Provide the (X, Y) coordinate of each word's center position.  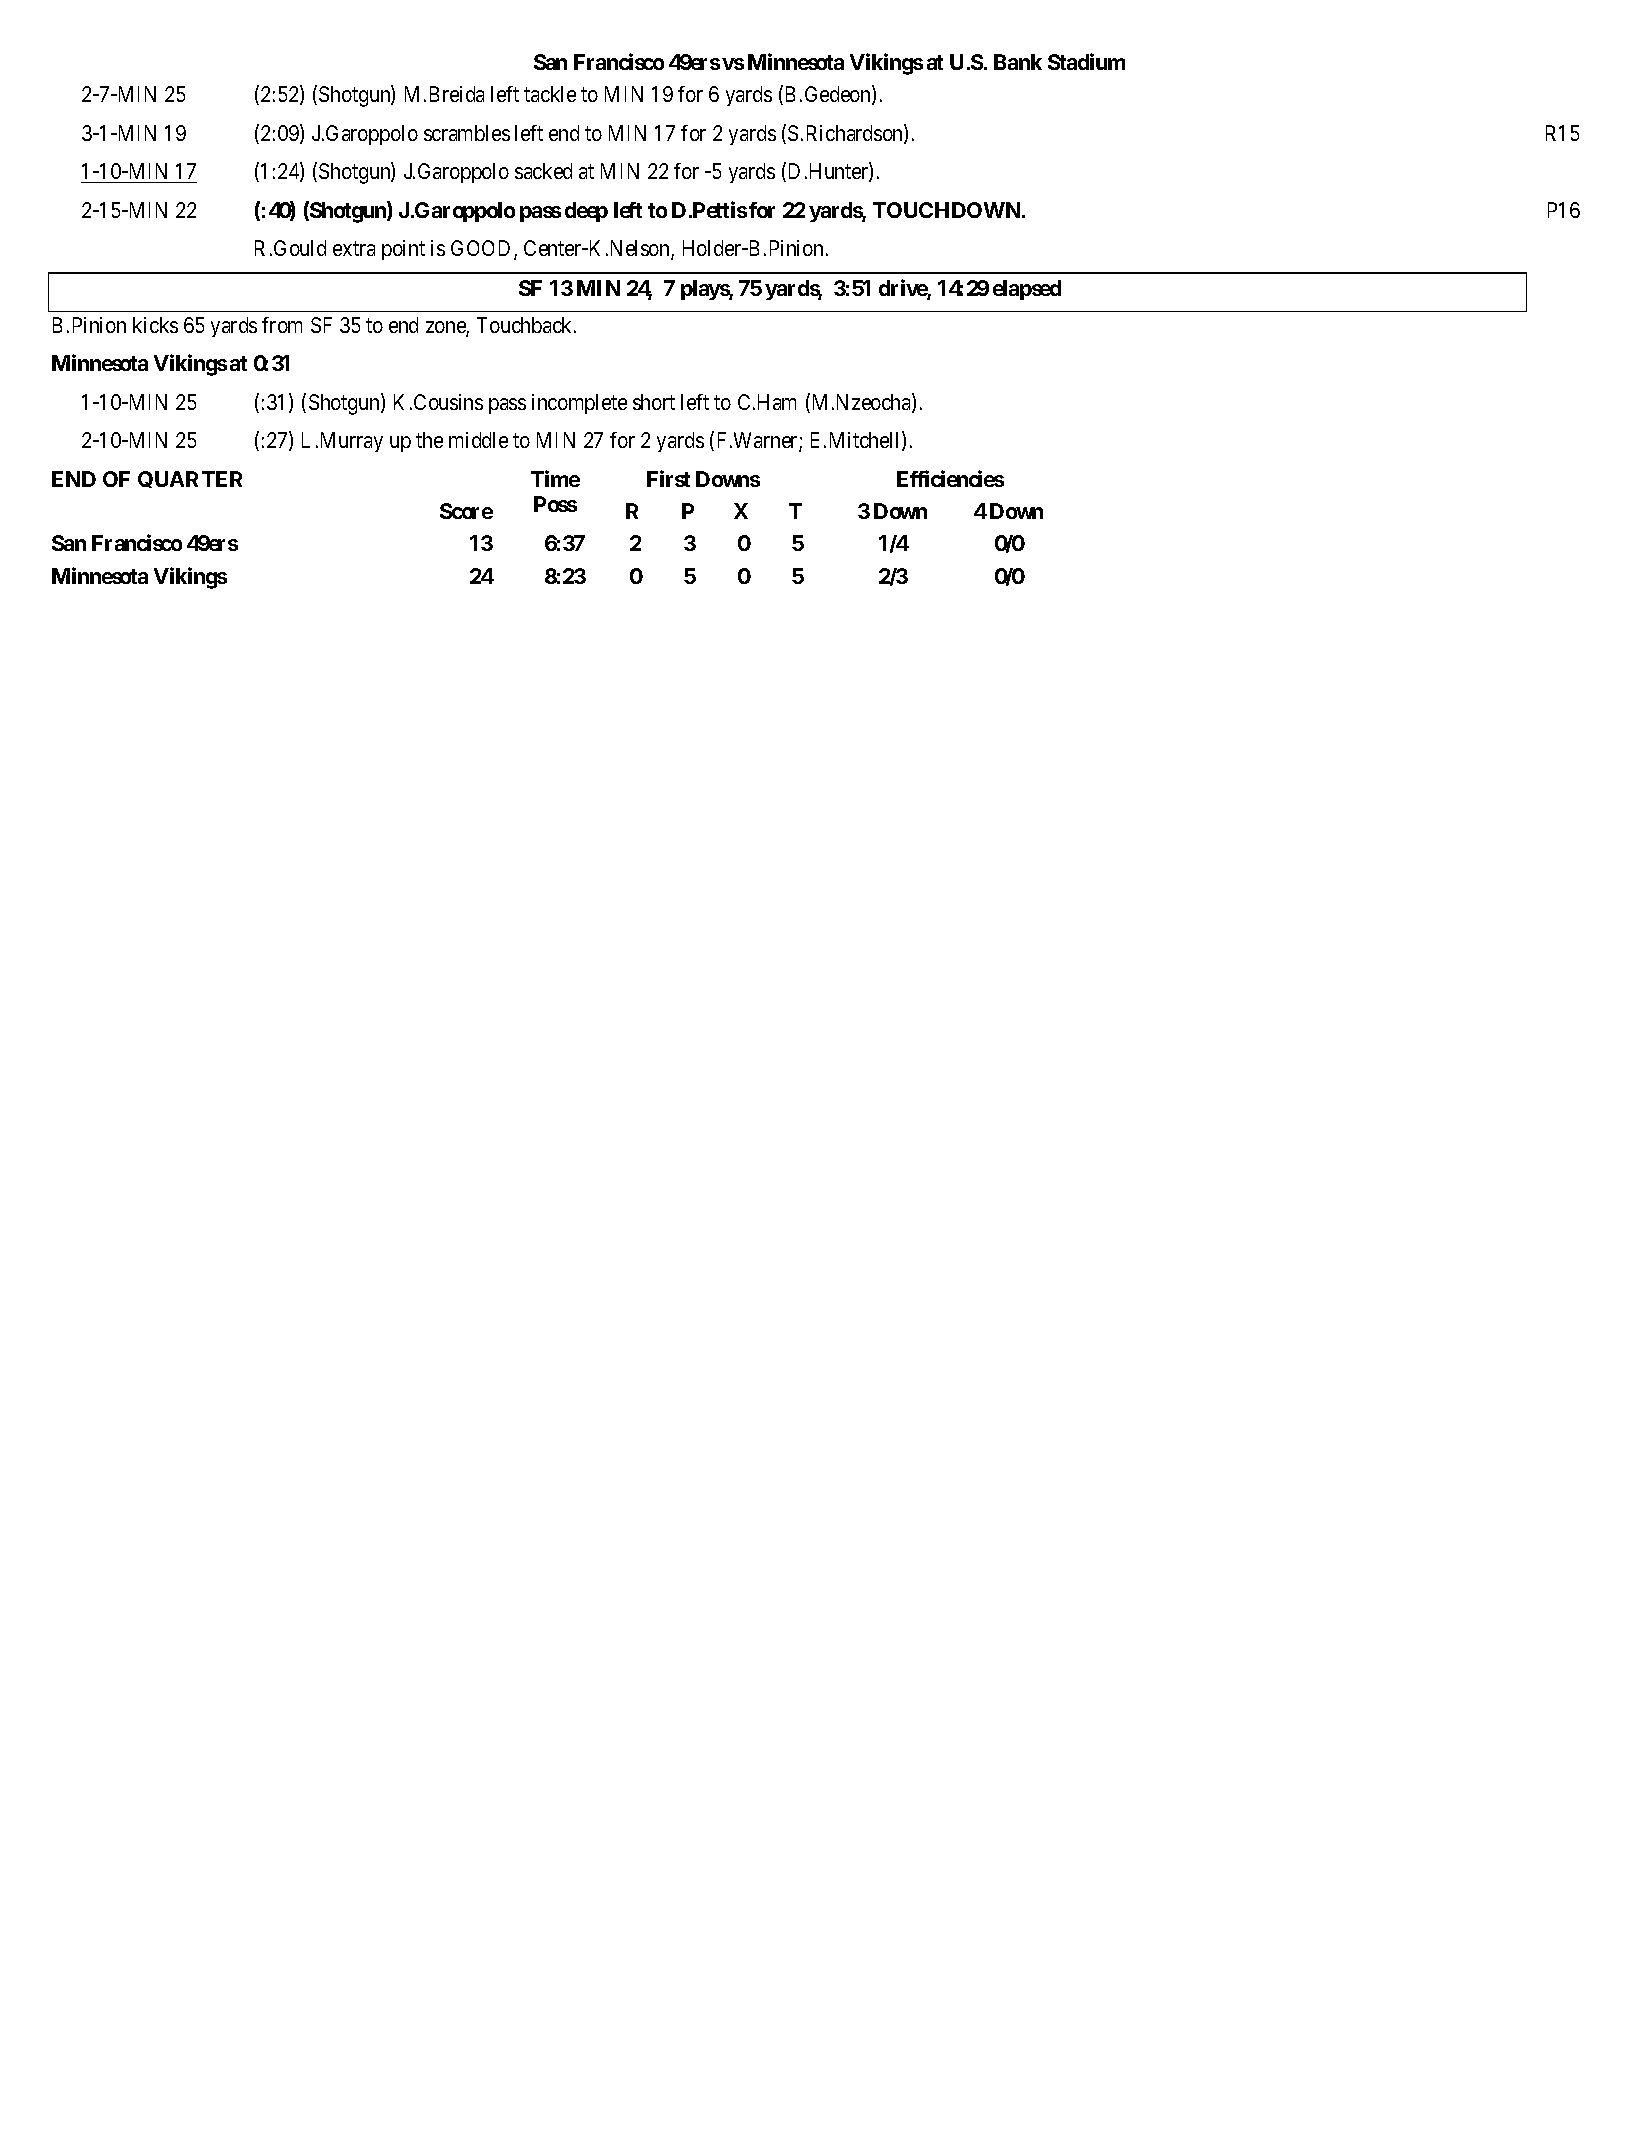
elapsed (1027, 290)
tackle (550, 94)
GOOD (483, 249)
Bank (1018, 62)
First (668, 478)
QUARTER (190, 479)
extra (354, 249)
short (654, 402)
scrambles (467, 133)
